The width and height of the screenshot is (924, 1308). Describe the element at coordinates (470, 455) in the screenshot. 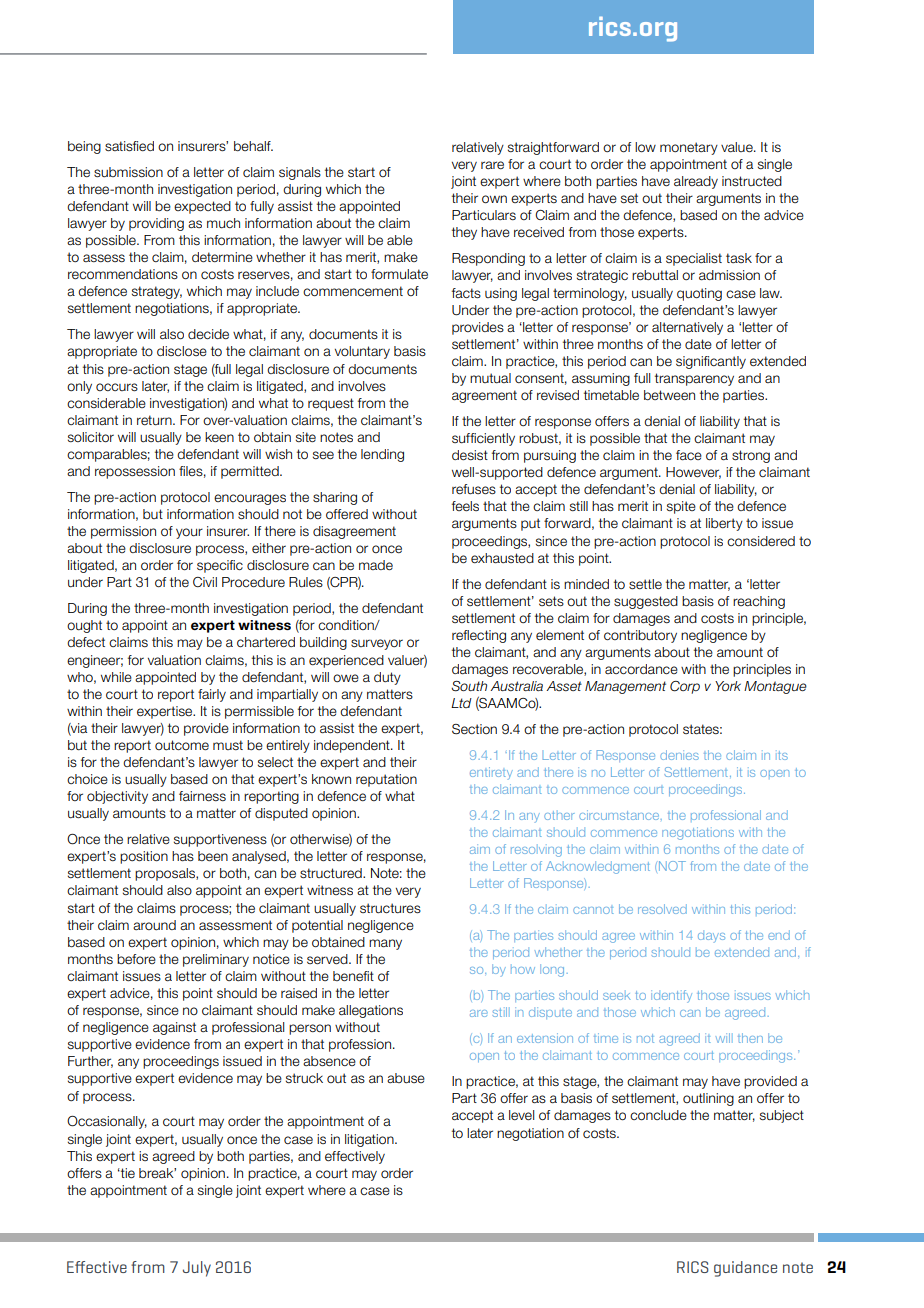

I see `desist` at that location.
